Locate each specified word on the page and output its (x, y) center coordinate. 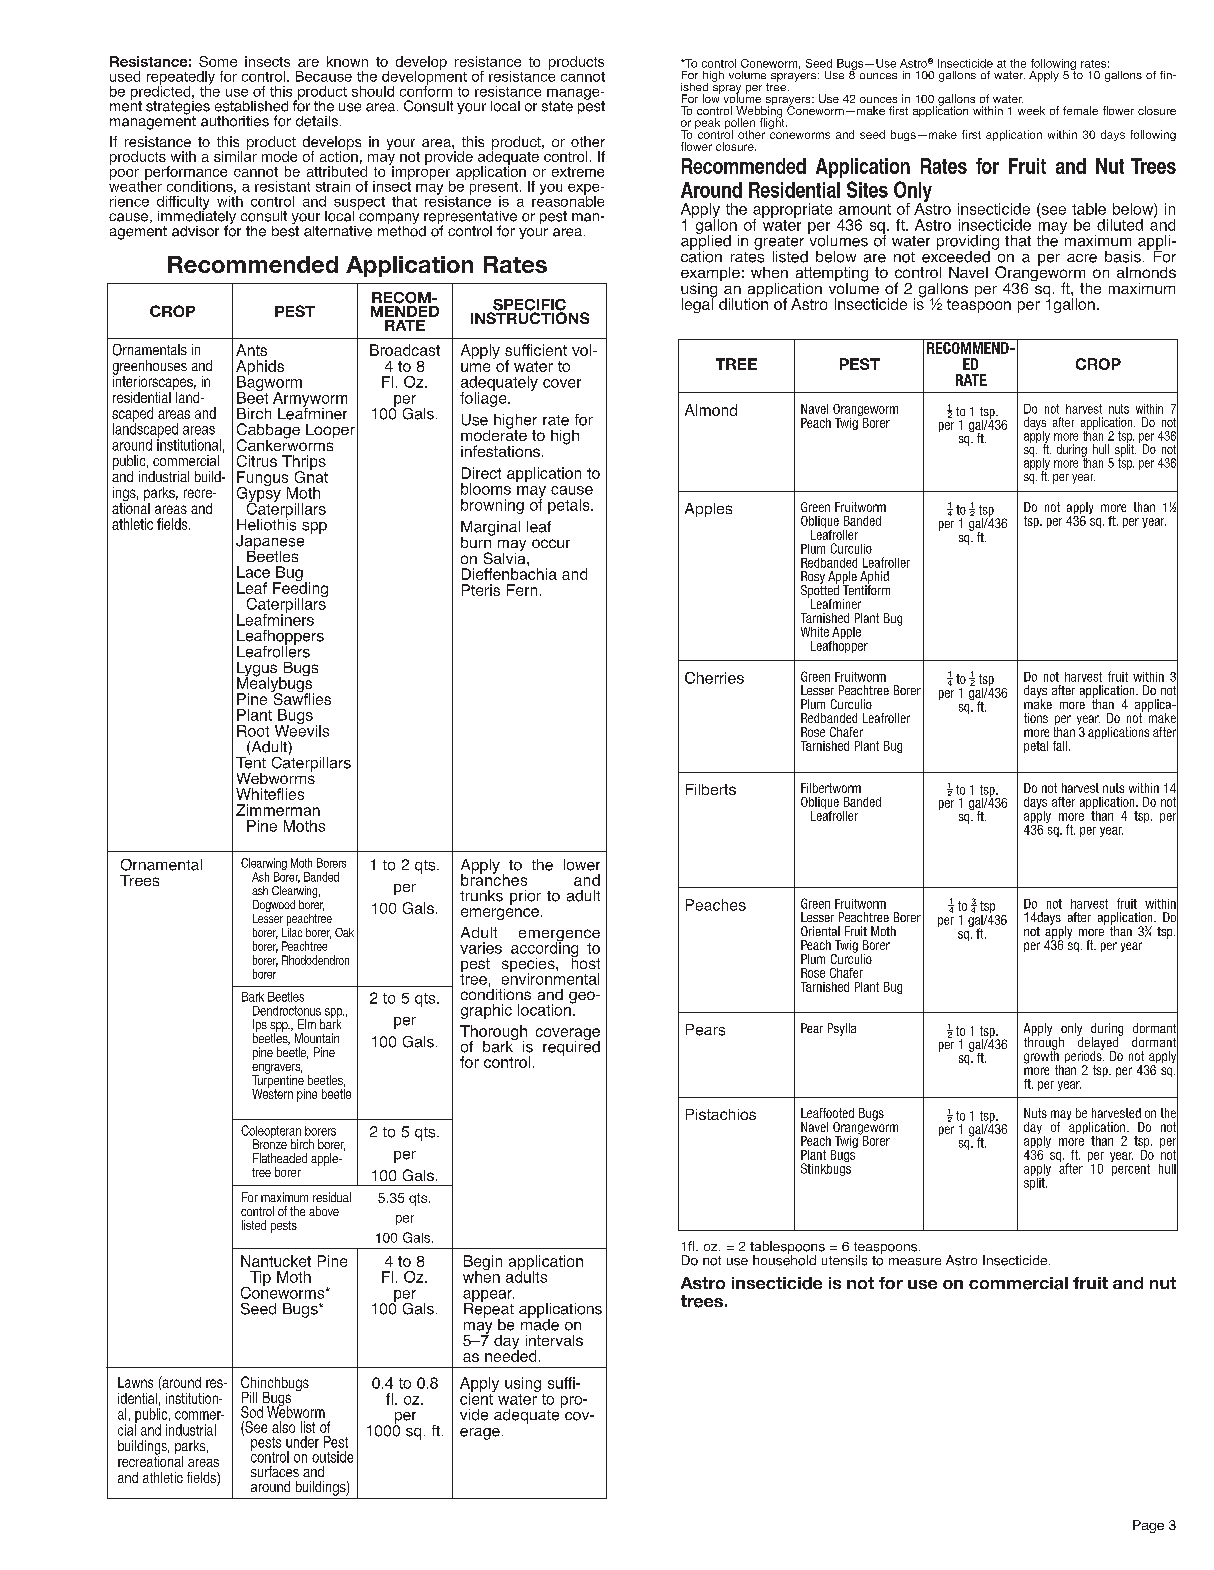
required (571, 1047)
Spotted (820, 591)
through (1044, 1043)
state (557, 106)
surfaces (275, 1471)
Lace (253, 572)
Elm (307, 1024)
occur (551, 543)
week (1031, 110)
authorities (235, 121)
